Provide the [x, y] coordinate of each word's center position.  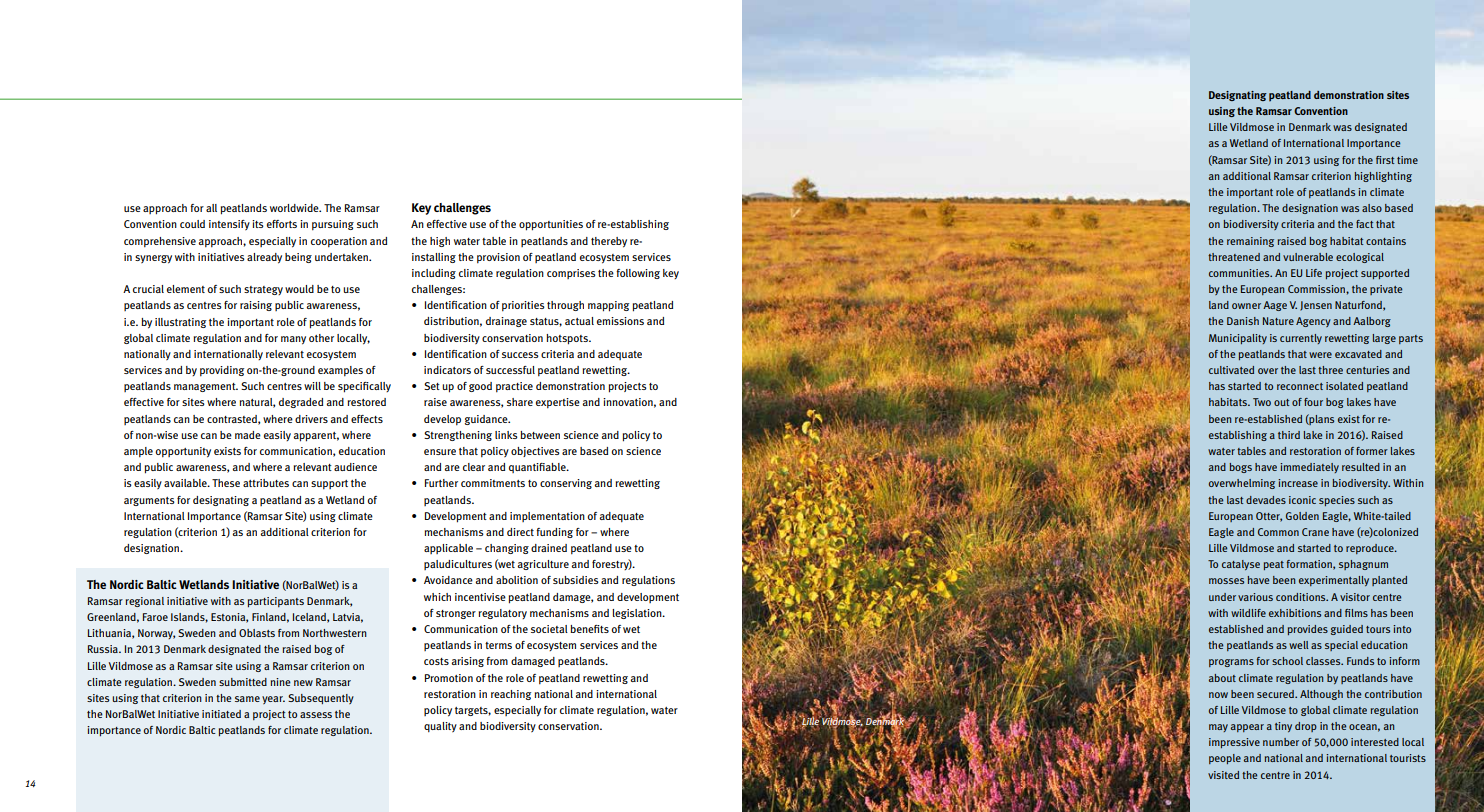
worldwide [295, 208]
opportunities [551, 225]
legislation [638, 614]
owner [1246, 306]
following [638, 274]
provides [1308, 630]
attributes [266, 483]
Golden [1302, 516]
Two [1262, 402]
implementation [547, 517]
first [1385, 160]
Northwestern [335, 633]
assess [316, 715]
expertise [558, 403]
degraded [301, 403]
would [299, 289]
